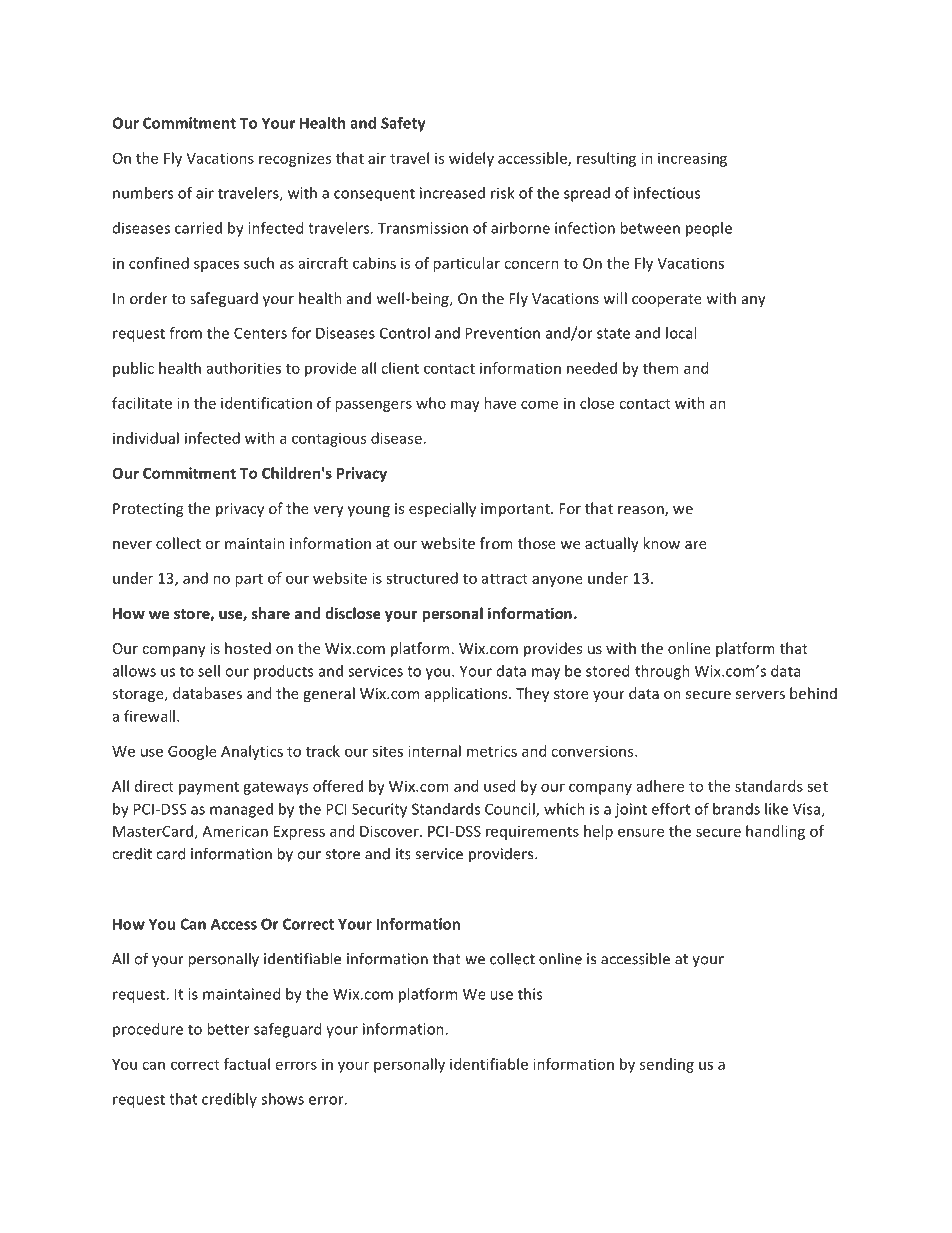  What do you see at coordinates (235, 831) in the document?
I see `American` at bounding box center [235, 831].
